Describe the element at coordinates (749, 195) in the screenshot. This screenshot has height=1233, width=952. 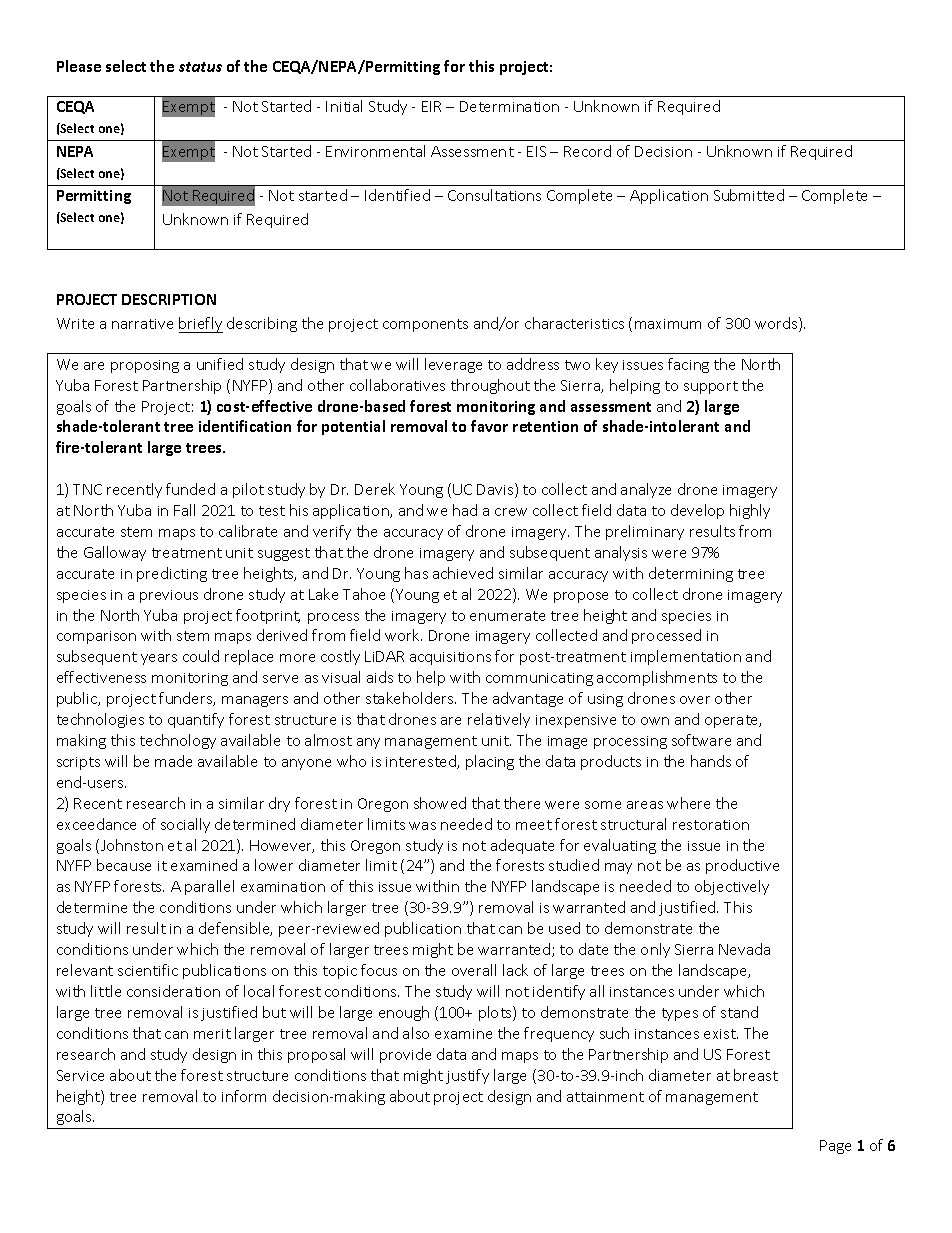
I see `Submitted` at that location.
